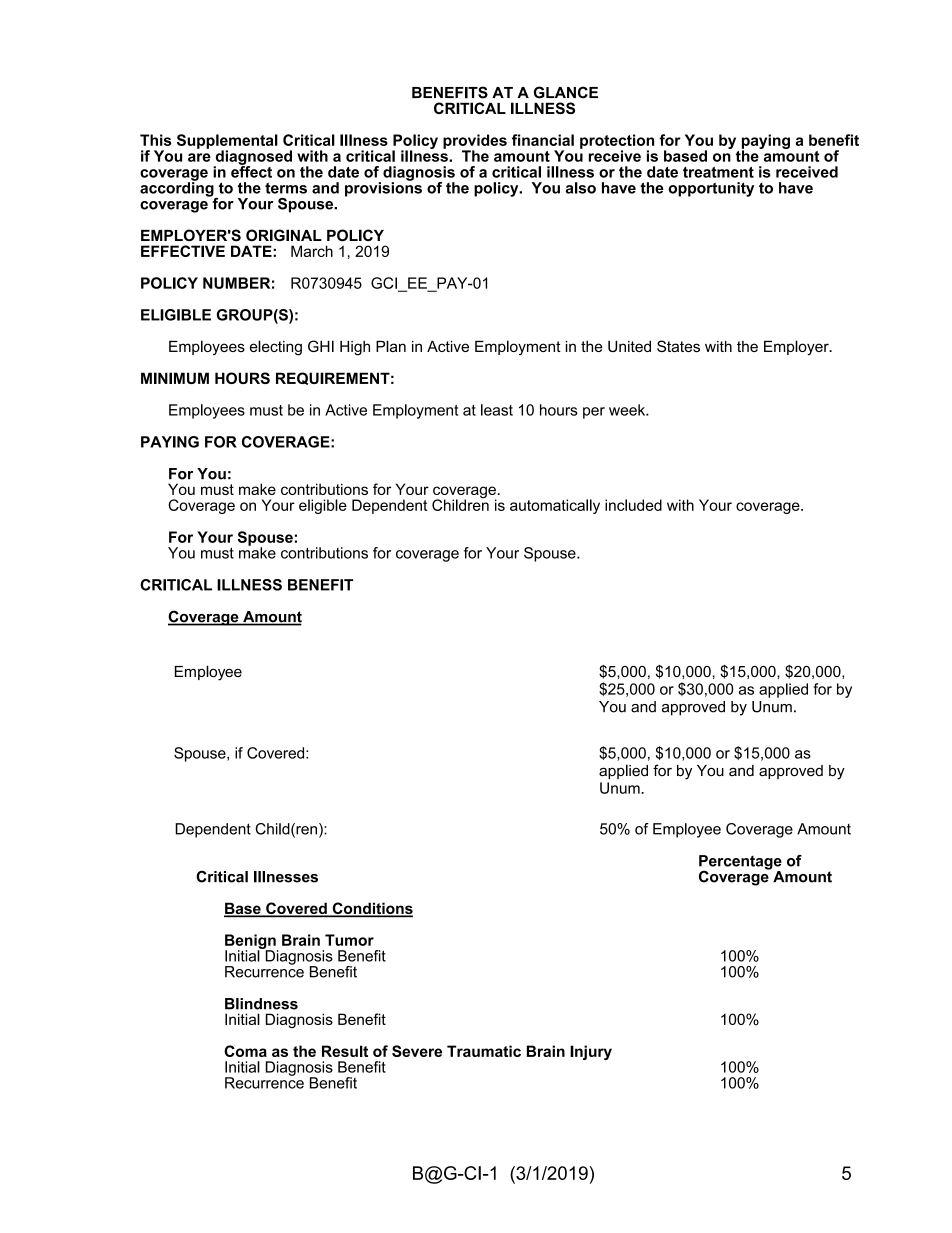 This page has width=952, height=1233. What do you see at coordinates (391, 346) in the page?
I see `Plan` at bounding box center [391, 346].
